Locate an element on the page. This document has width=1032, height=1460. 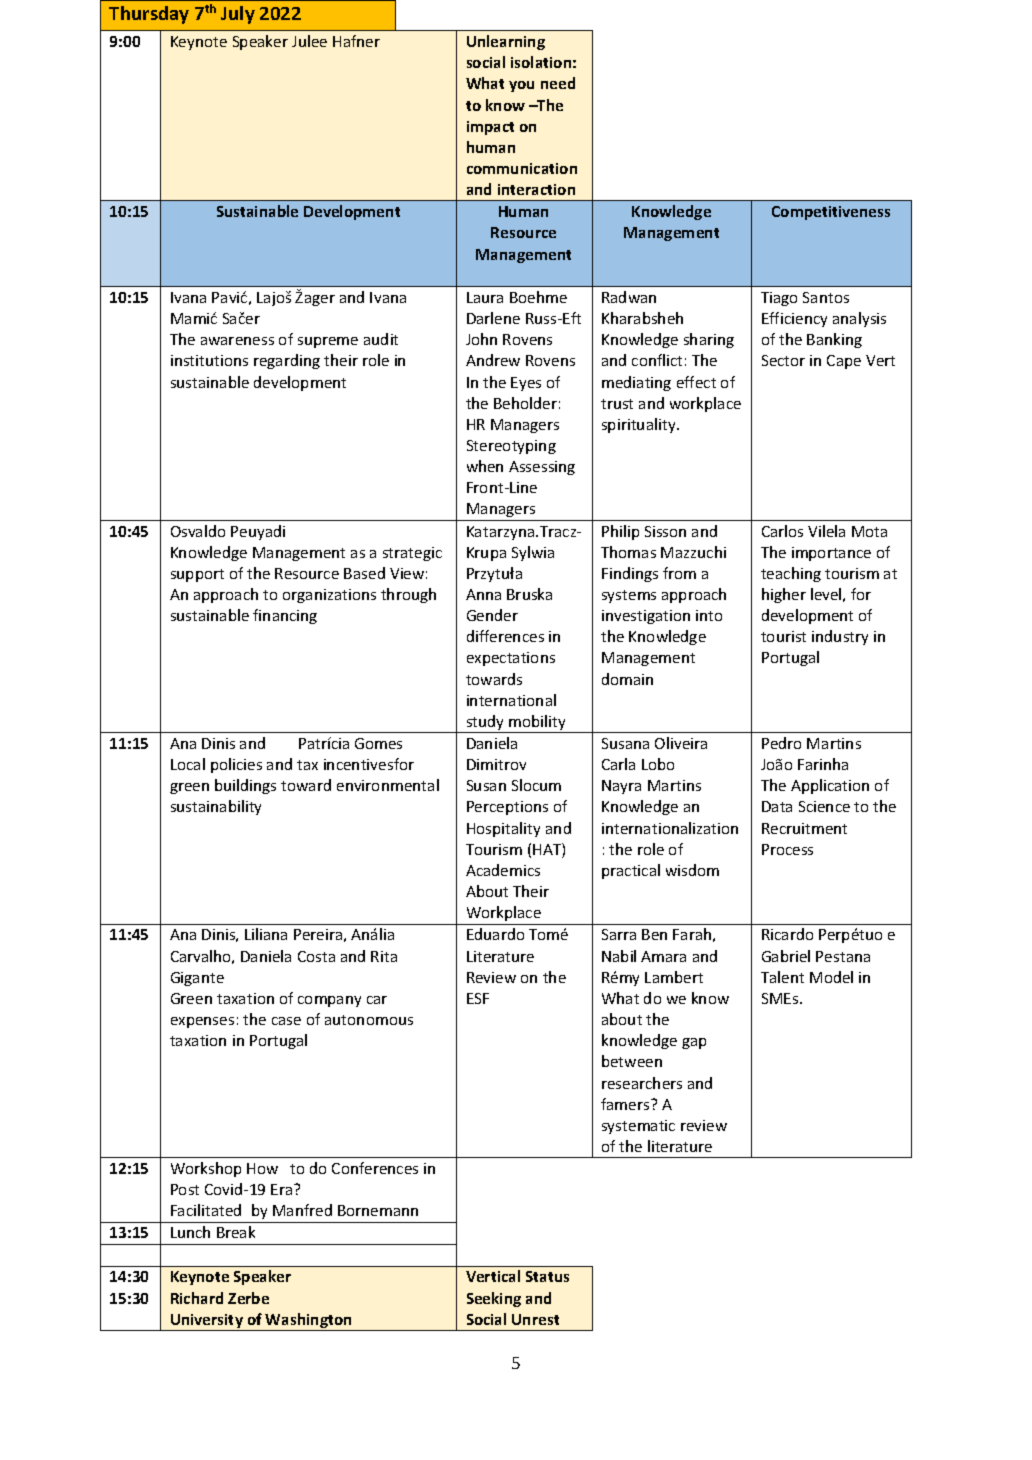
Andrew is located at coordinates (493, 360).
